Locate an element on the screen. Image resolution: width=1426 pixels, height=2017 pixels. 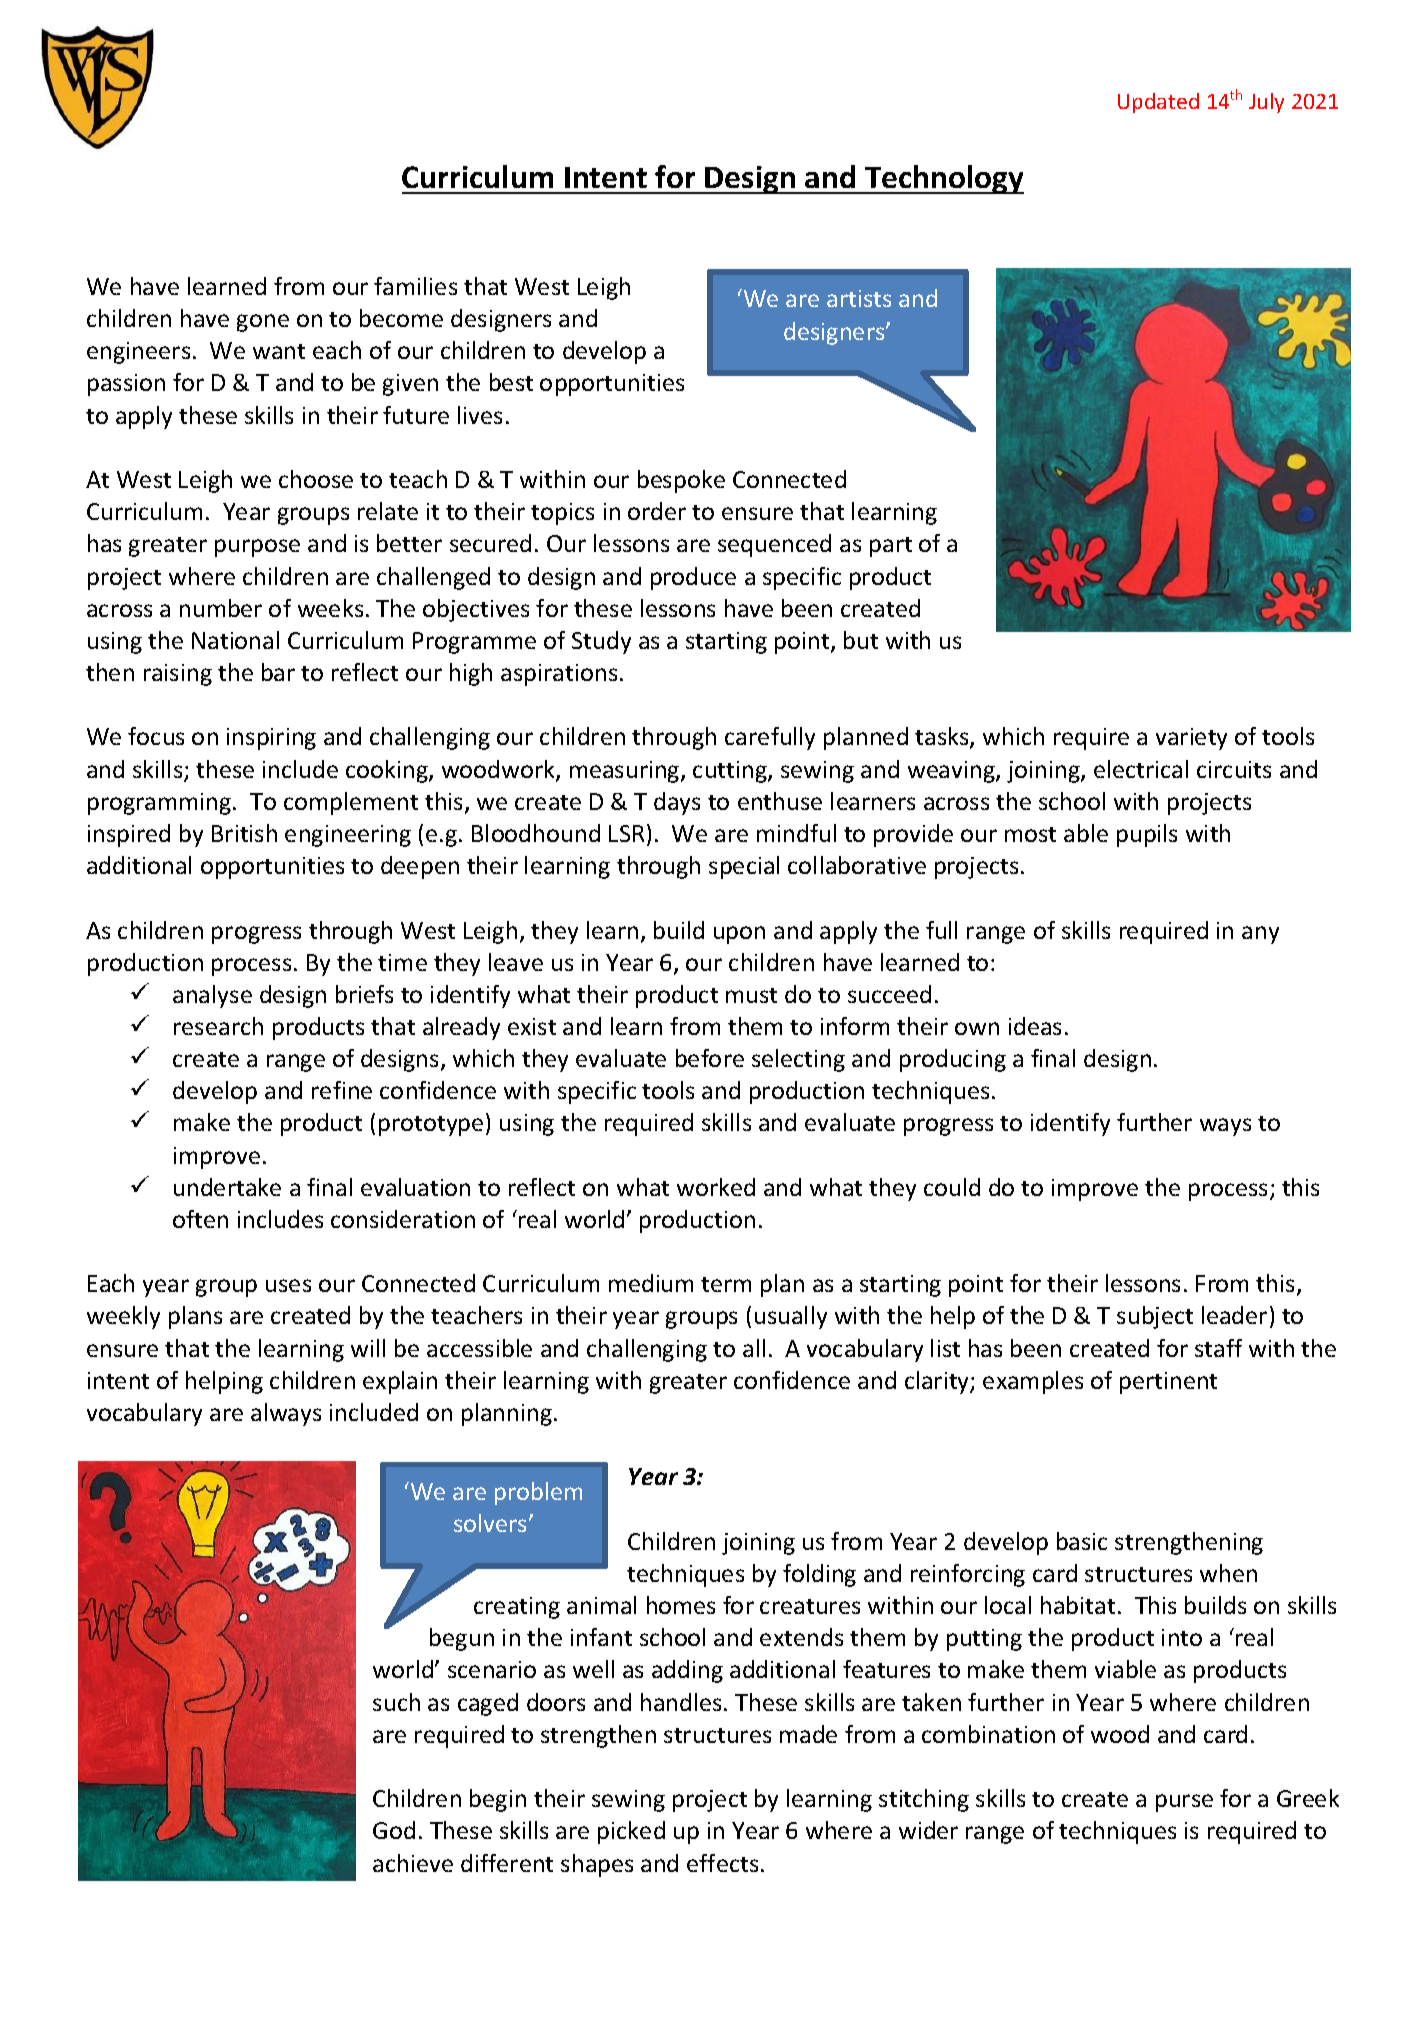
effects is located at coordinates (722, 1863).
